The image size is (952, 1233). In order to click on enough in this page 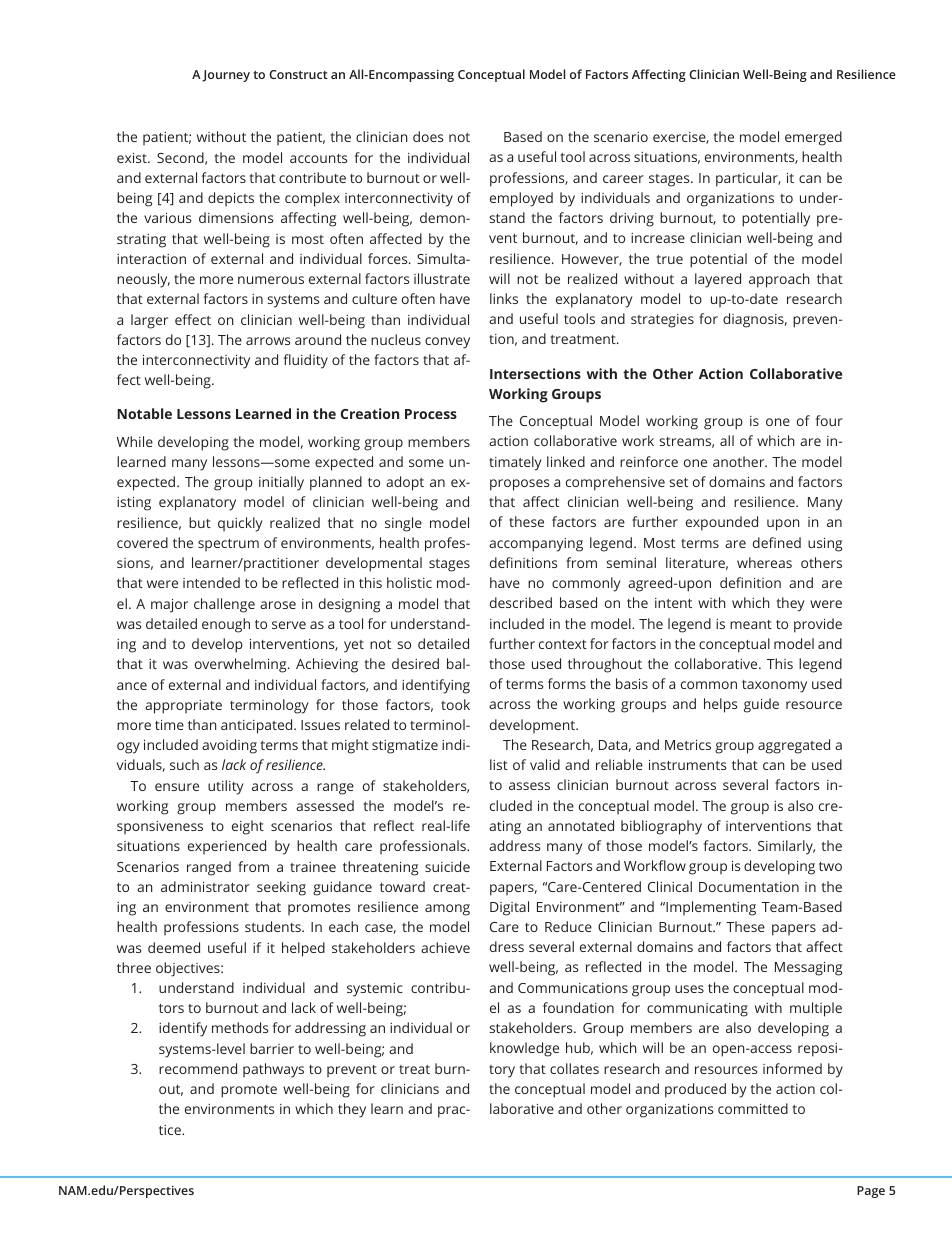, I will do `click(226, 625)`.
